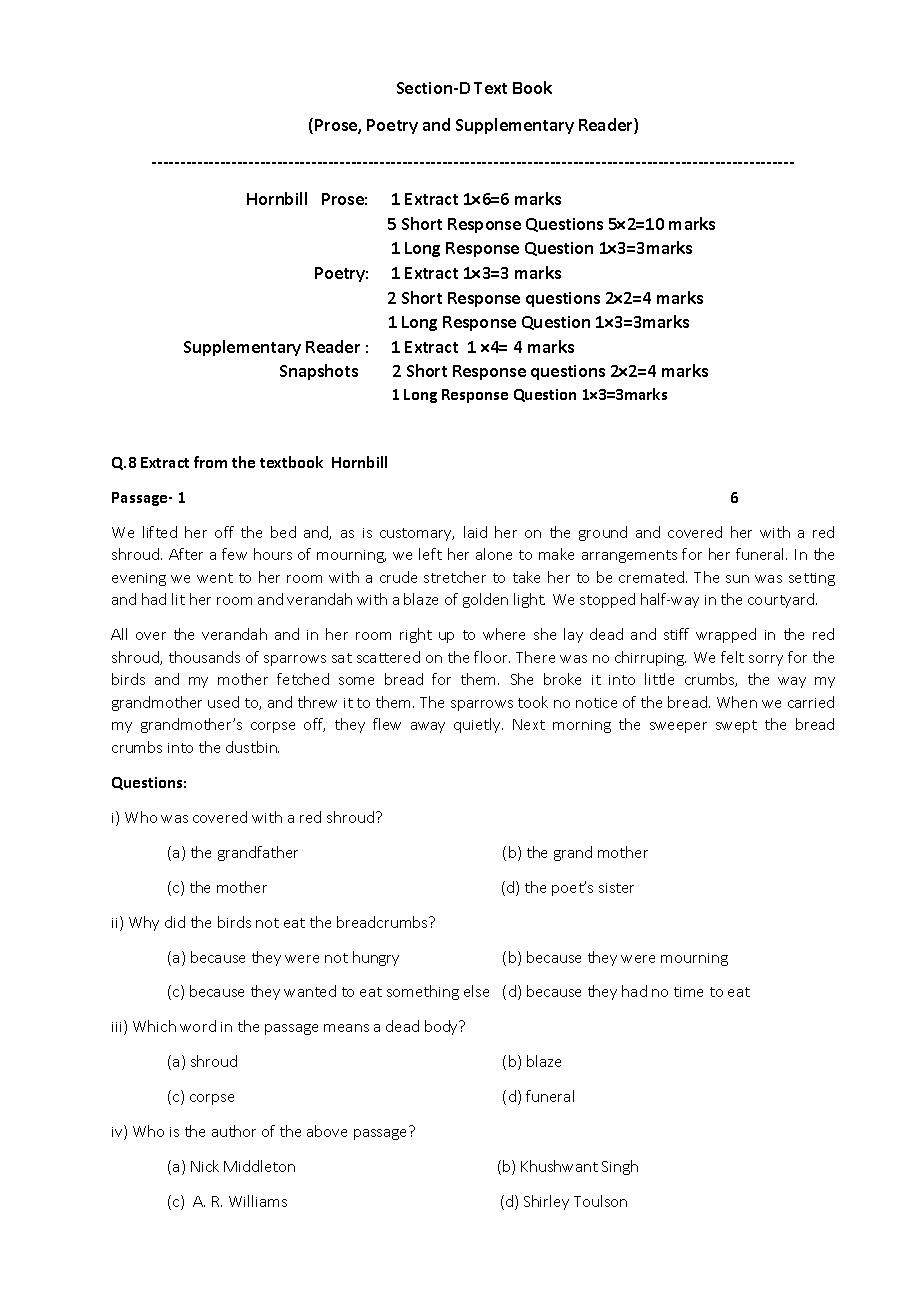 The width and height of the page is (924, 1308). What do you see at coordinates (737, 579) in the page?
I see `sun` at bounding box center [737, 579].
